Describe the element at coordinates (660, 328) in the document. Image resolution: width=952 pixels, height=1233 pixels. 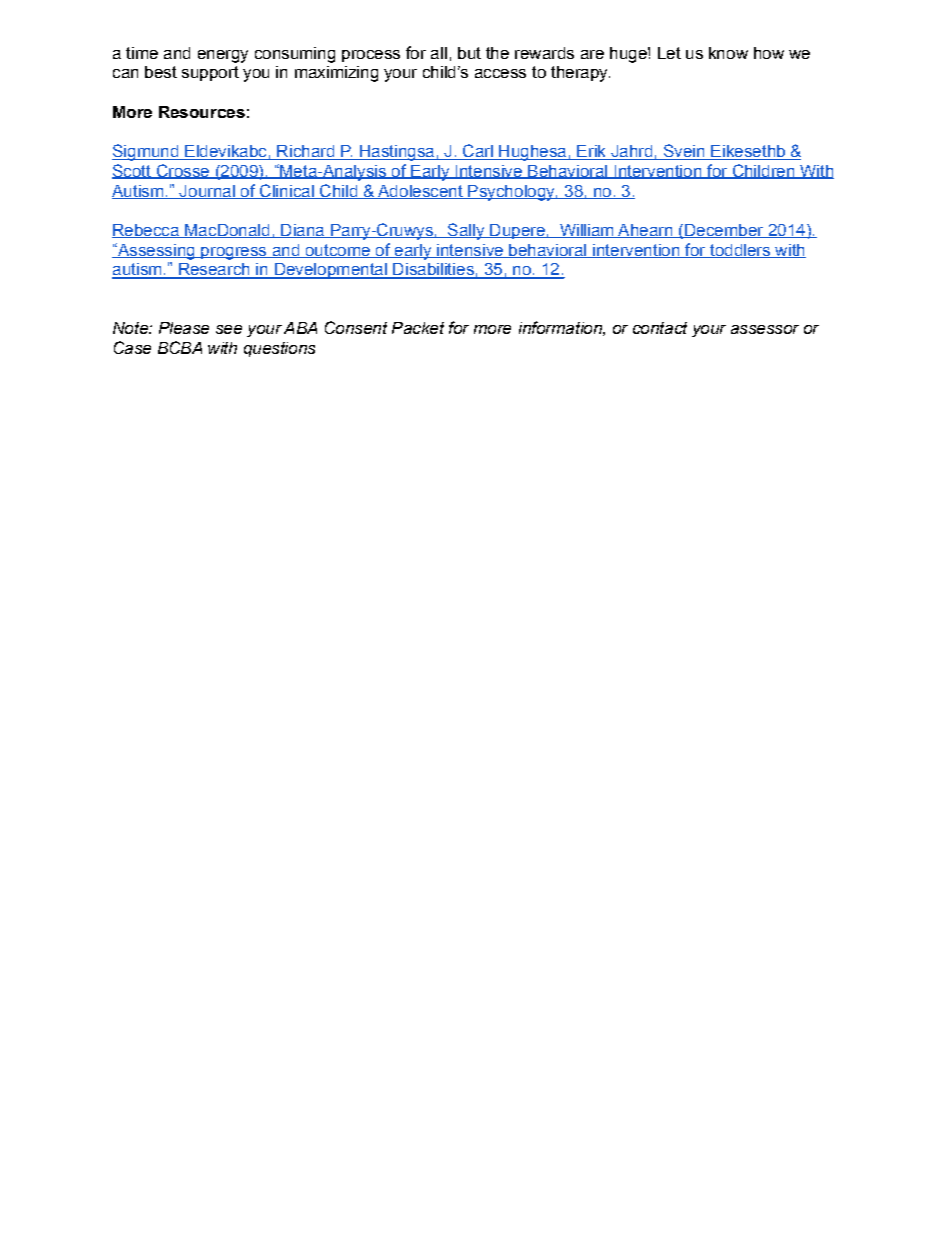
I see `contact` at that location.
